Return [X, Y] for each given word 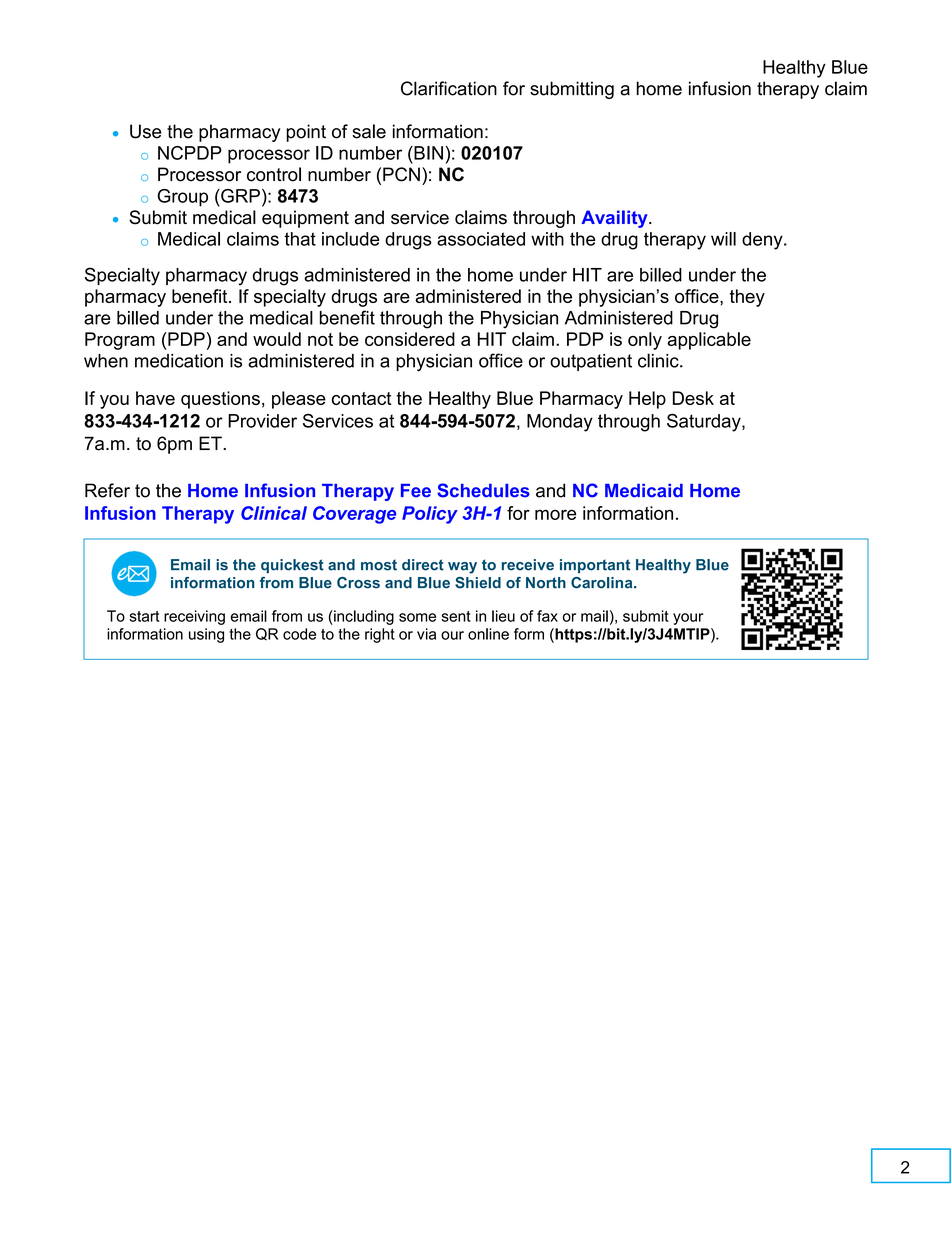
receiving [194, 617]
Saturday [705, 423]
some [417, 617]
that [300, 239]
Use [145, 131]
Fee [416, 491]
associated [481, 239]
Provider [262, 421]
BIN [427, 153]
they [747, 298]
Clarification [449, 88]
